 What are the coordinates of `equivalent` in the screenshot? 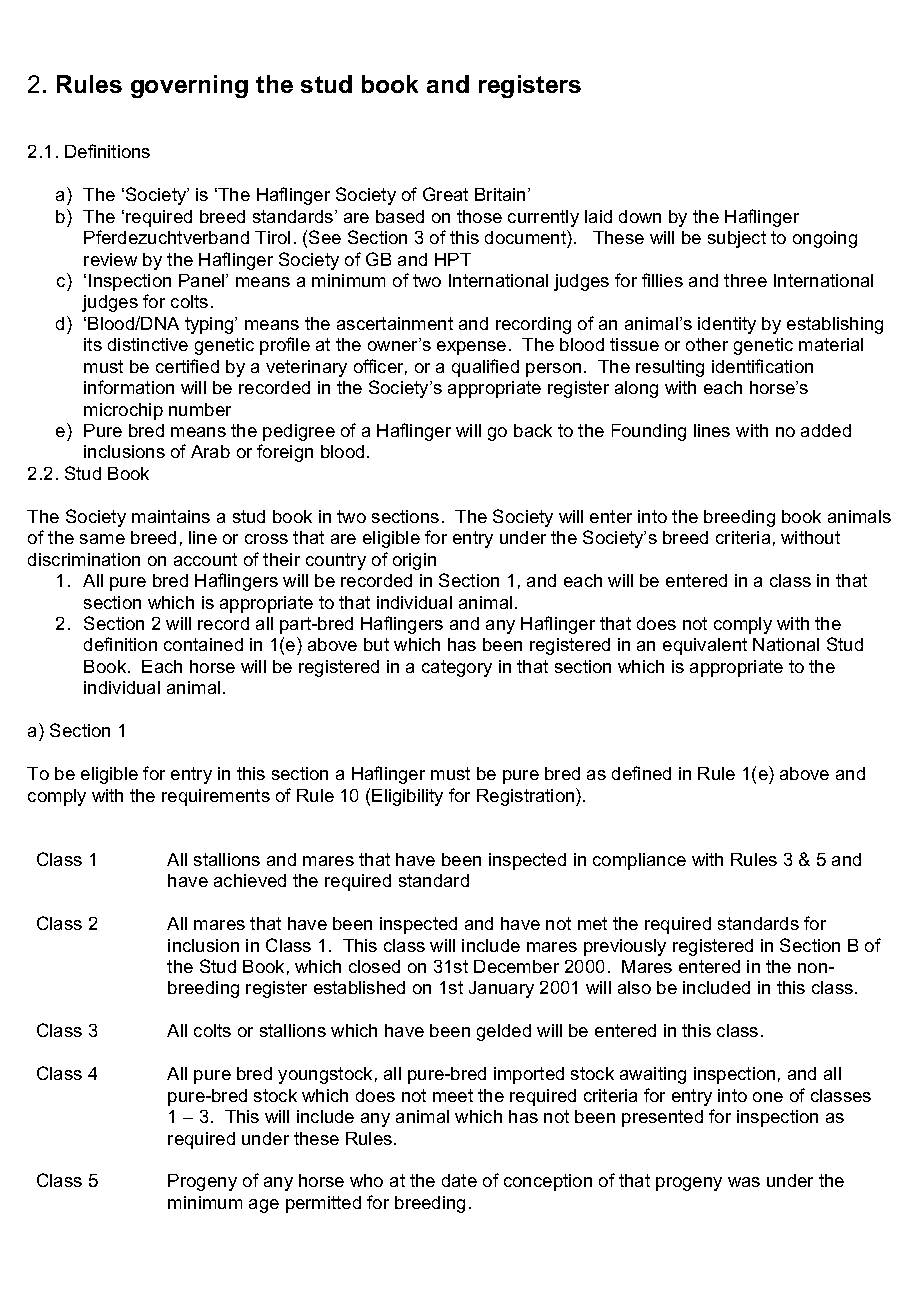 It's located at (705, 646).
